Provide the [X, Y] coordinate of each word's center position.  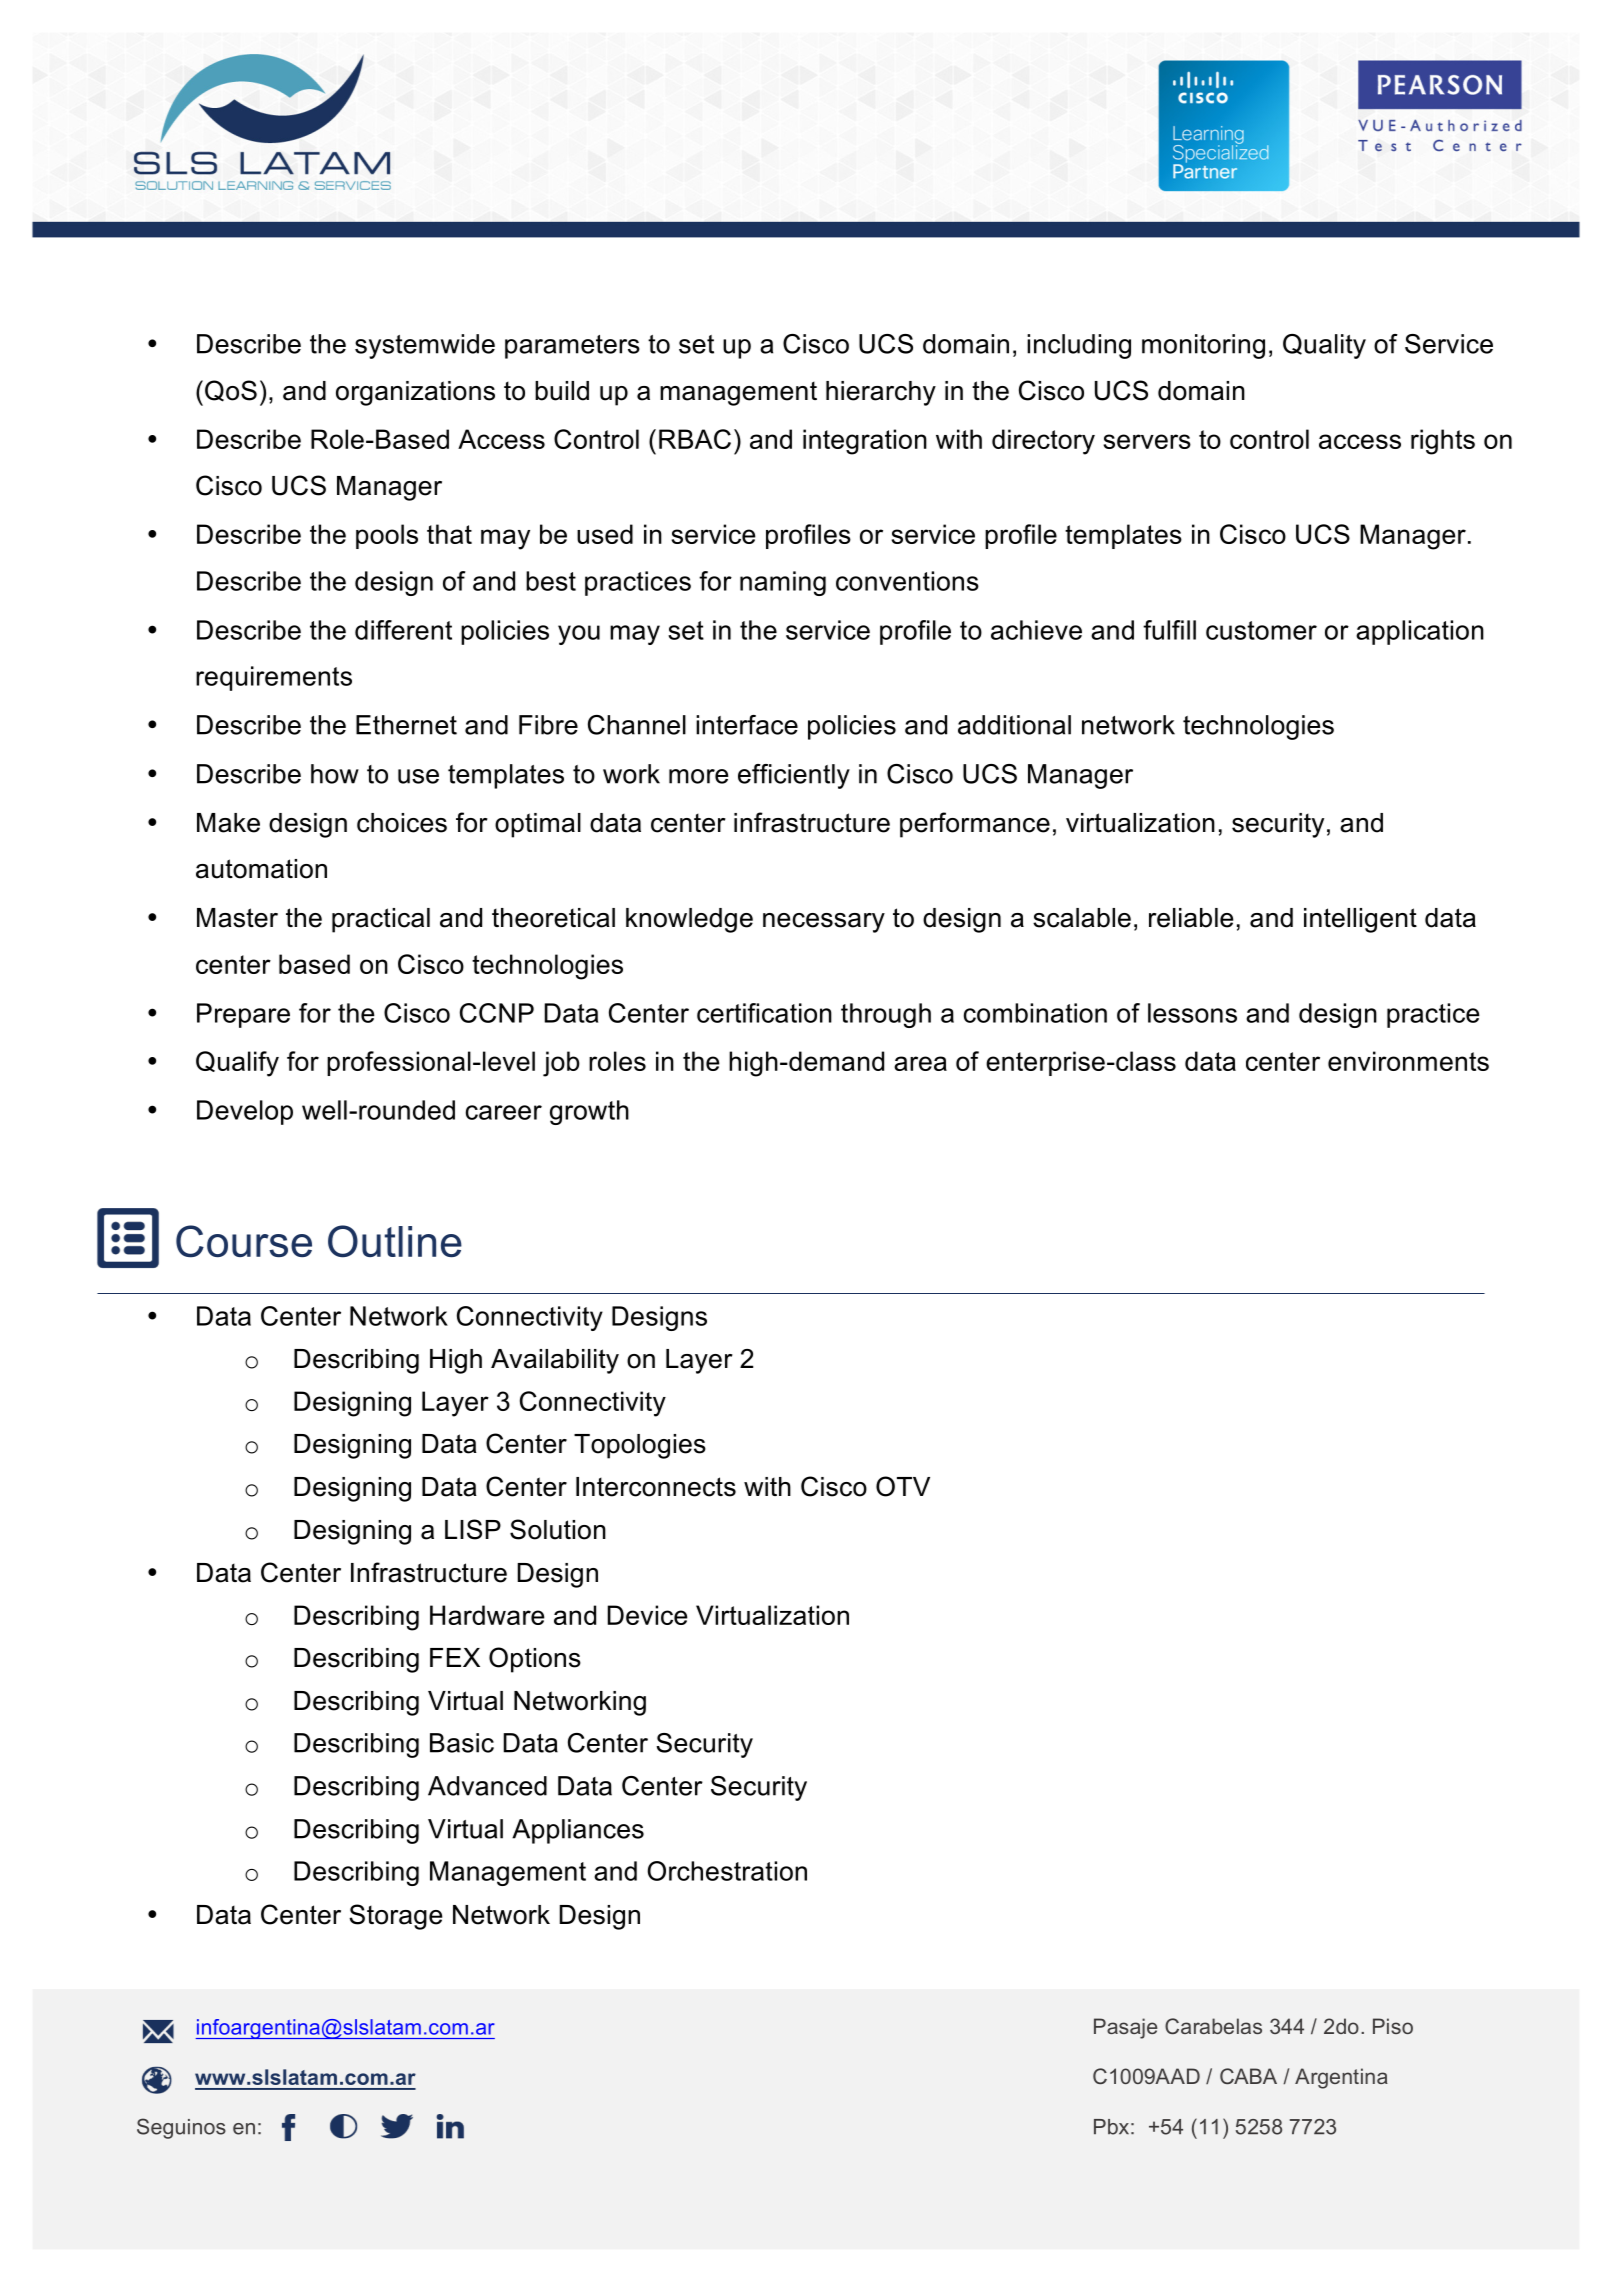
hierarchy [881, 393]
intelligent [1360, 920]
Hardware [487, 1615]
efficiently [794, 776]
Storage [395, 1917]
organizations [415, 393]
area [920, 1063]
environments [1408, 1061]
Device [648, 1615]
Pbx [1111, 2127]
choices [402, 823]
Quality [1324, 346]
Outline [395, 1241]
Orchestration [727, 1871]
